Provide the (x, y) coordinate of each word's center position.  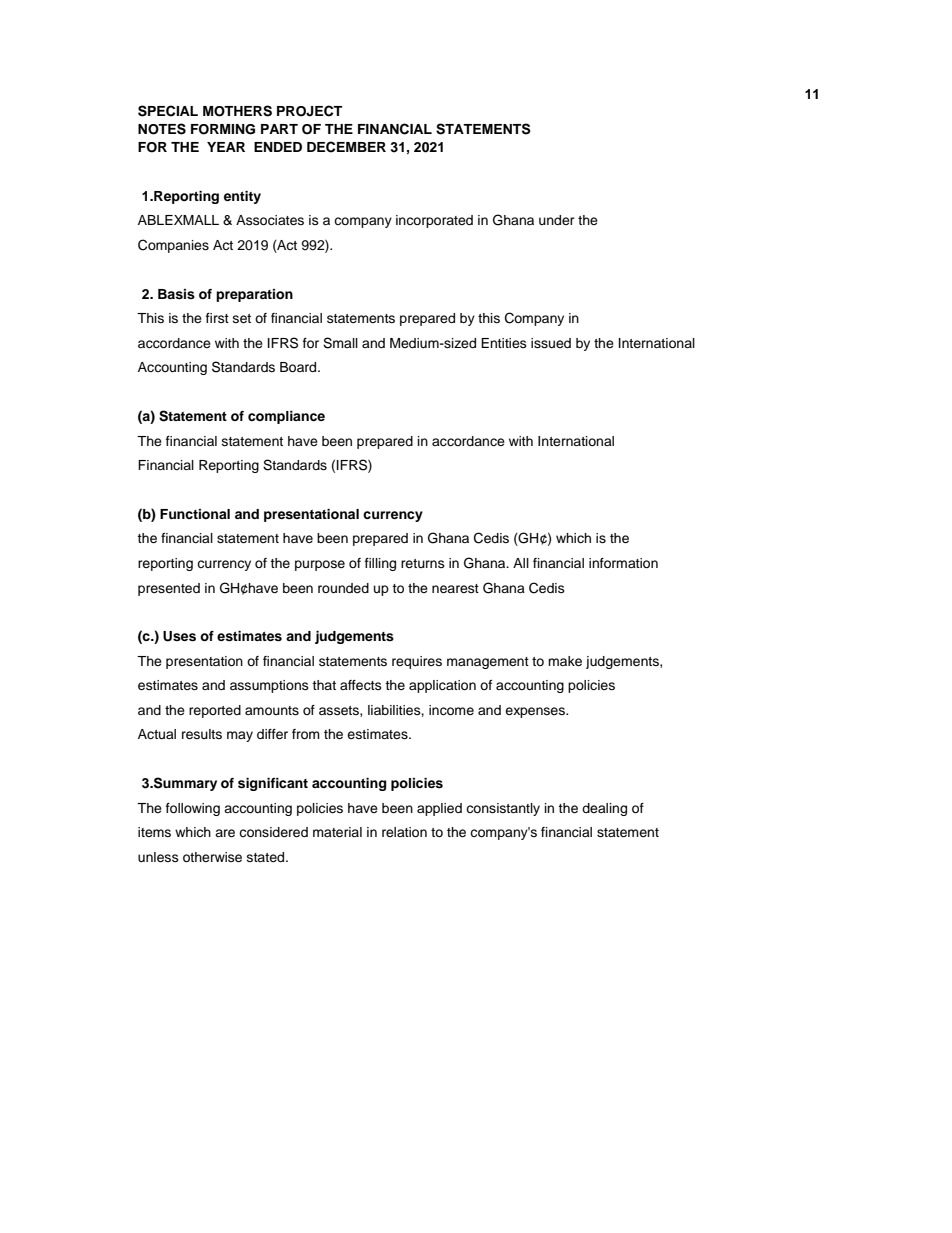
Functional (195, 514)
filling (380, 564)
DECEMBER (346, 147)
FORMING (223, 129)
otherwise (212, 857)
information (623, 563)
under (557, 220)
